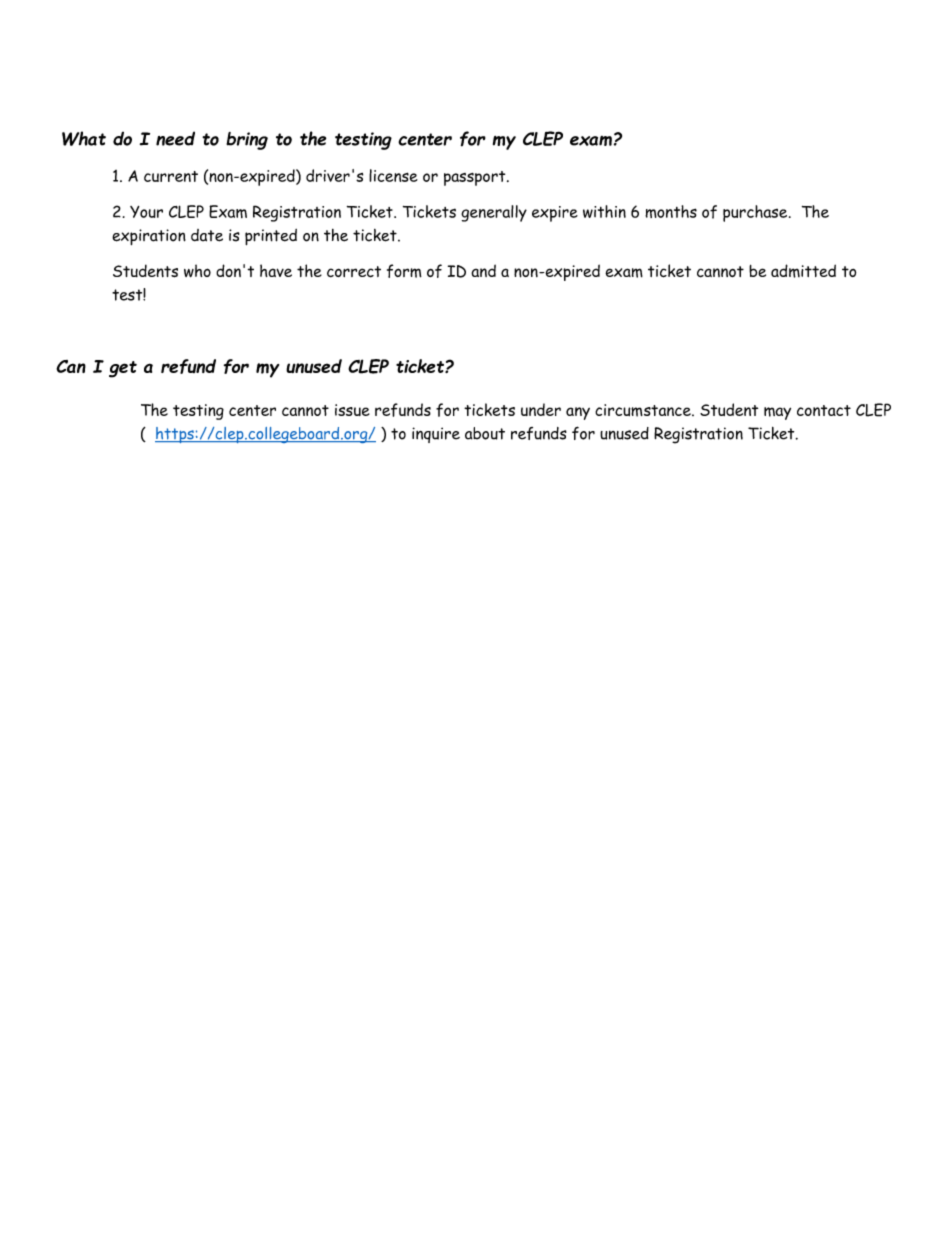  What do you see at coordinates (352, 410) in the page?
I see `issue` at bounding box center [352, 410].
